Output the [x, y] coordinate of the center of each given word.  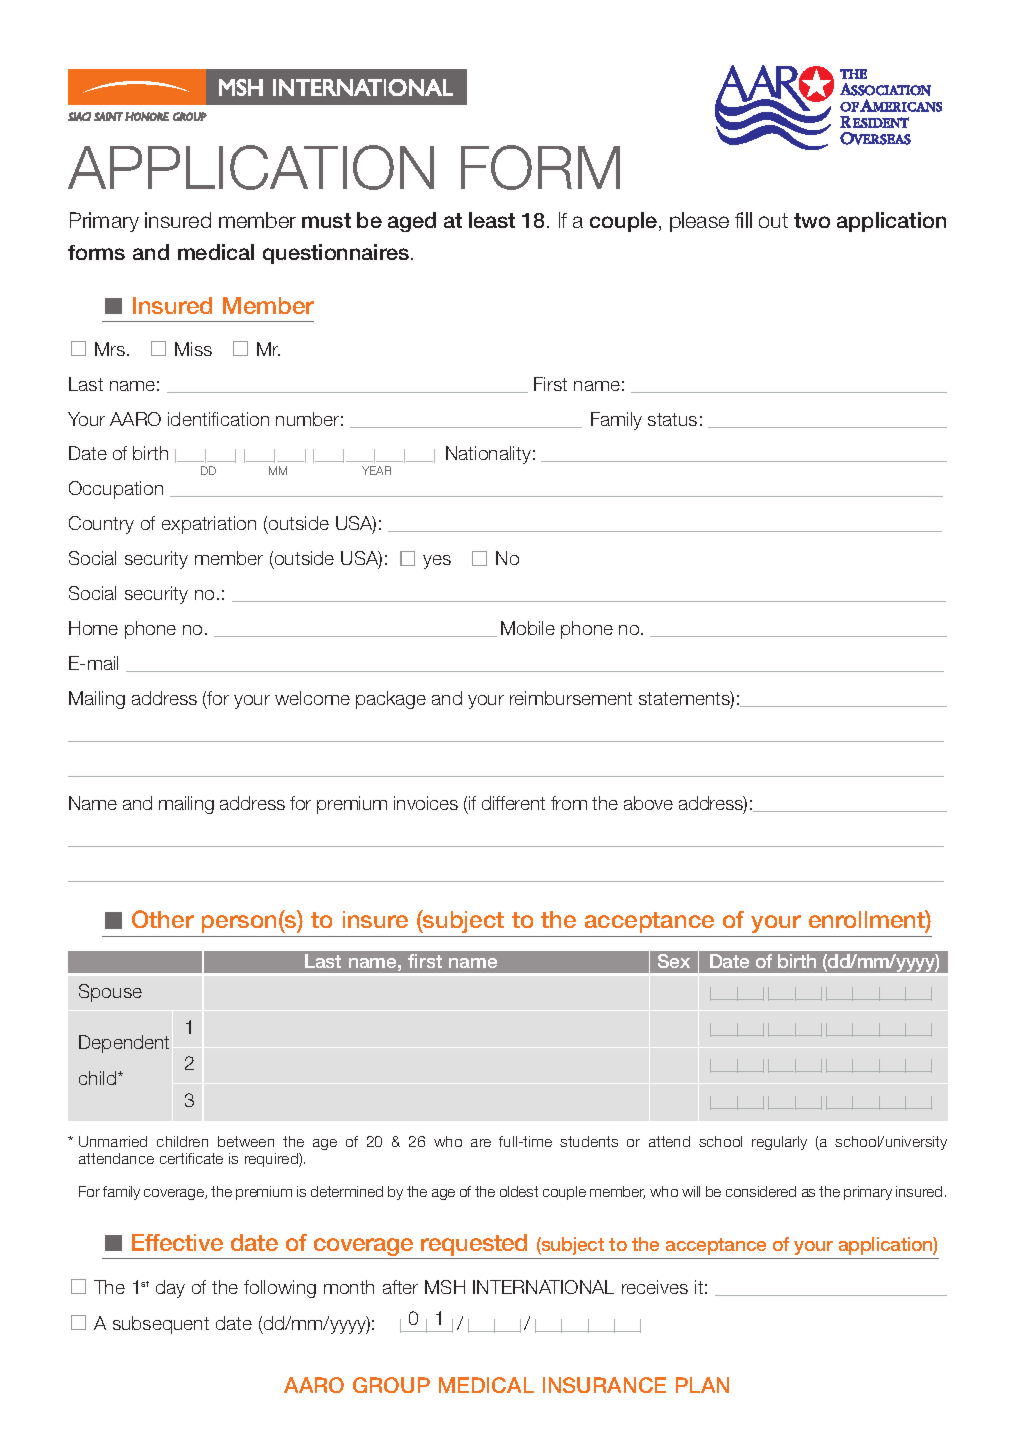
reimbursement [571, 698]
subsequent [161, 1325]
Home [93, 628]
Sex [674, 961]
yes [437, 562]
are [481, 1143]
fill [743, 220]
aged [412, 222]
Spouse [110, 993]
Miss [193, 349]
